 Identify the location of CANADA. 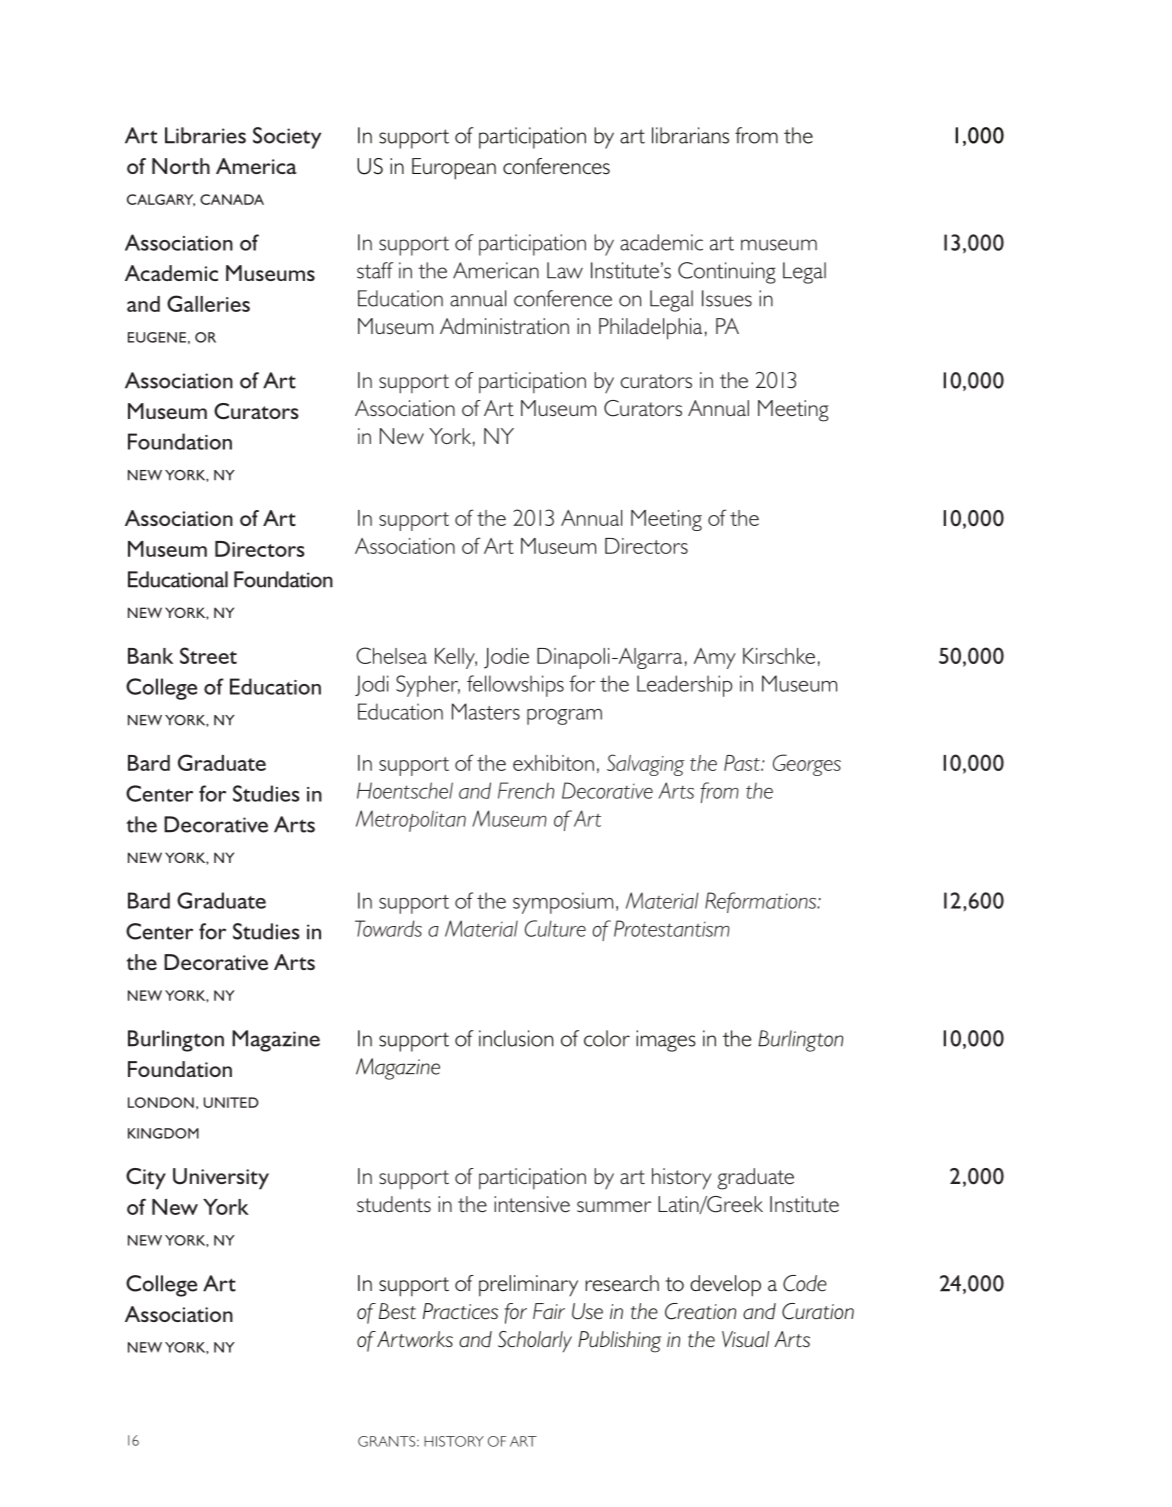
(232, 199).
